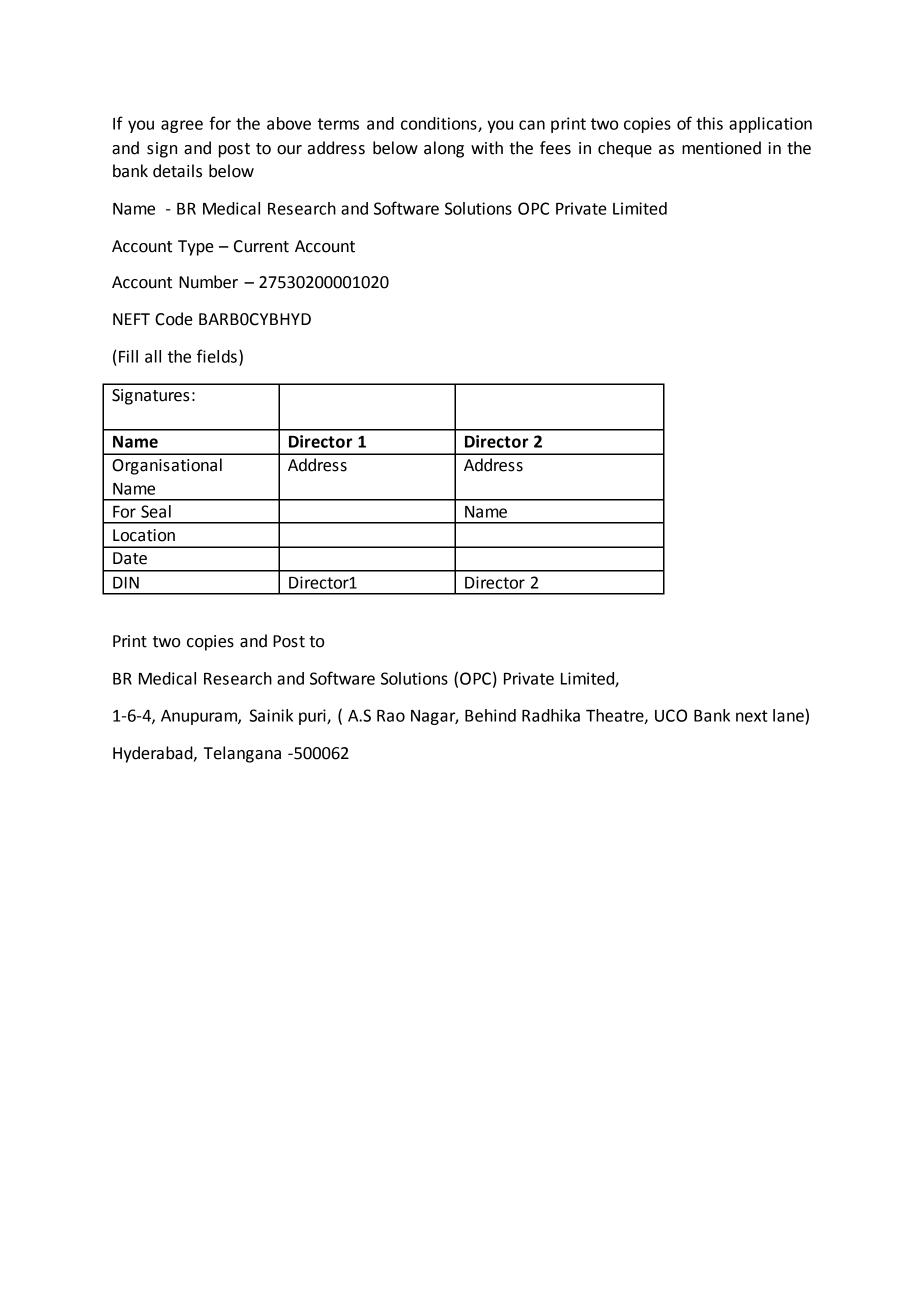 The image size is (924, 1308). What do you see at coordinates (242, 754) in the screenshot?
I see `Telangana` at bounding box center [242, 754].
